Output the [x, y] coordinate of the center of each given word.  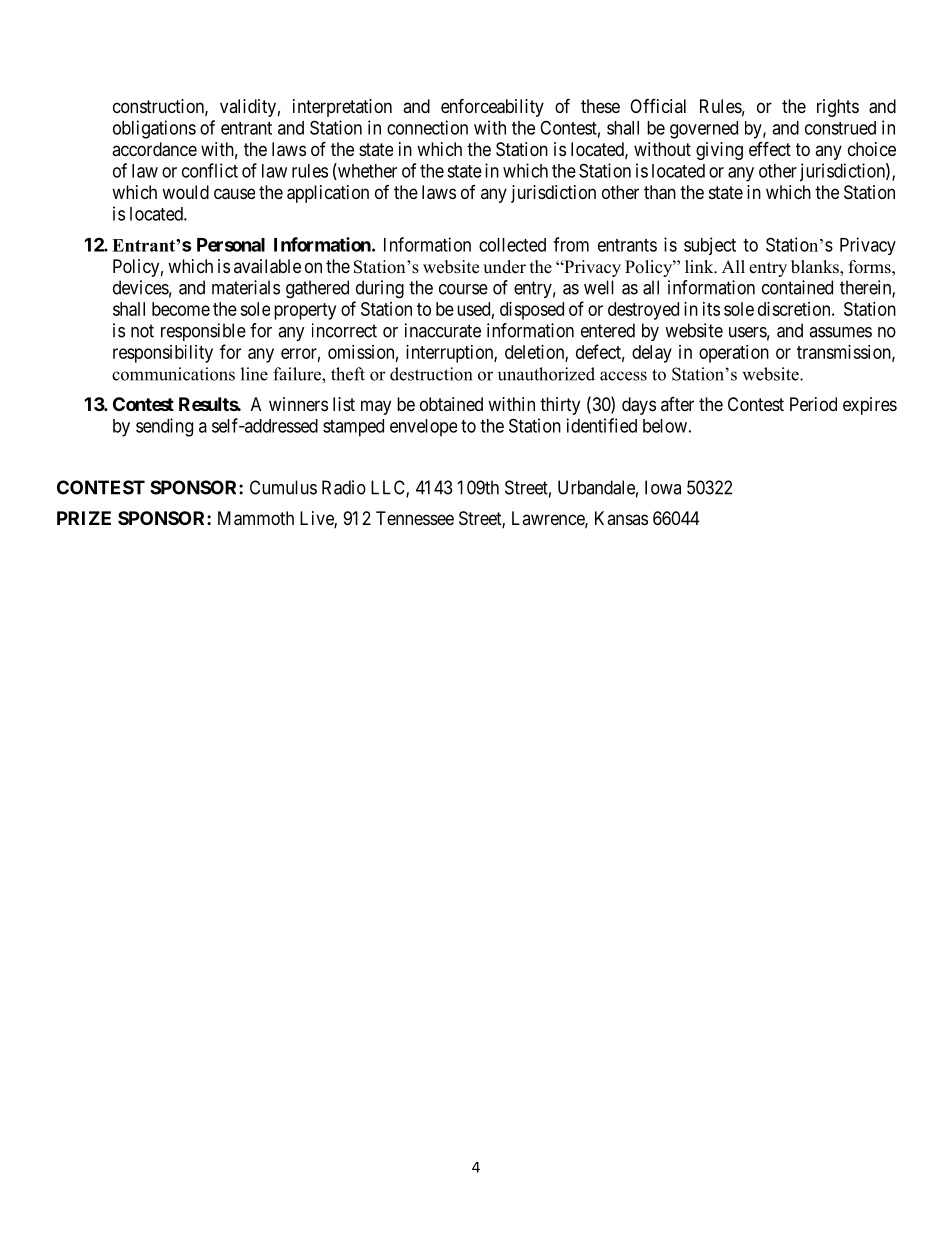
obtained [451, 404]
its [711, 309]
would [185, 192]
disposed [532, 311]
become [181, 309]
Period [813, 404]
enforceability [492, 107]
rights [838, 108]
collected [512, 245]
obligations [154, 129]
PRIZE [84, 518]
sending [164, 427]
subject [710, 246]
